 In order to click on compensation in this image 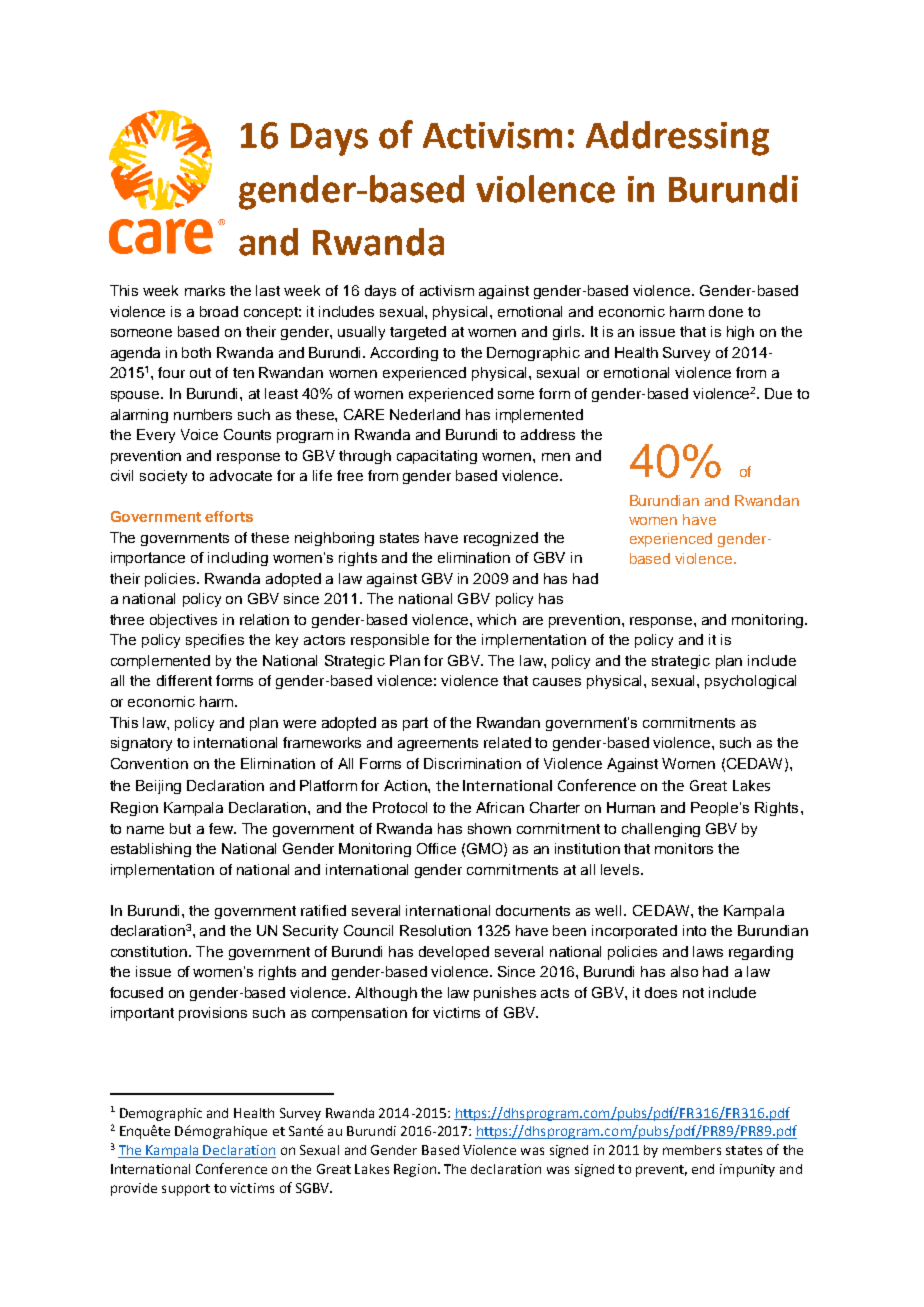, I will do `click(359, 1014)`.
